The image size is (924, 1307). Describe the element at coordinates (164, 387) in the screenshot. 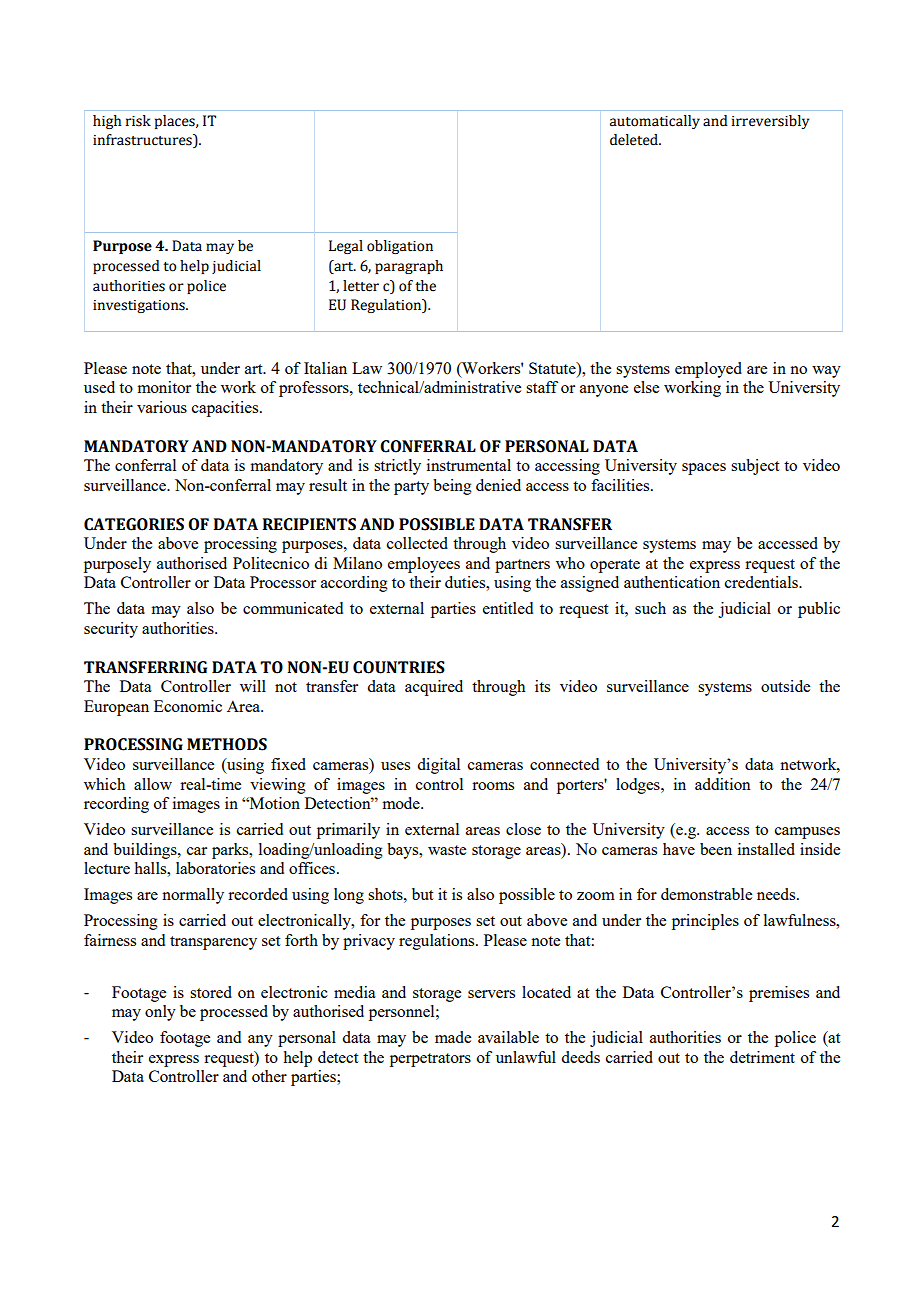

I see `monitor` at that location.
